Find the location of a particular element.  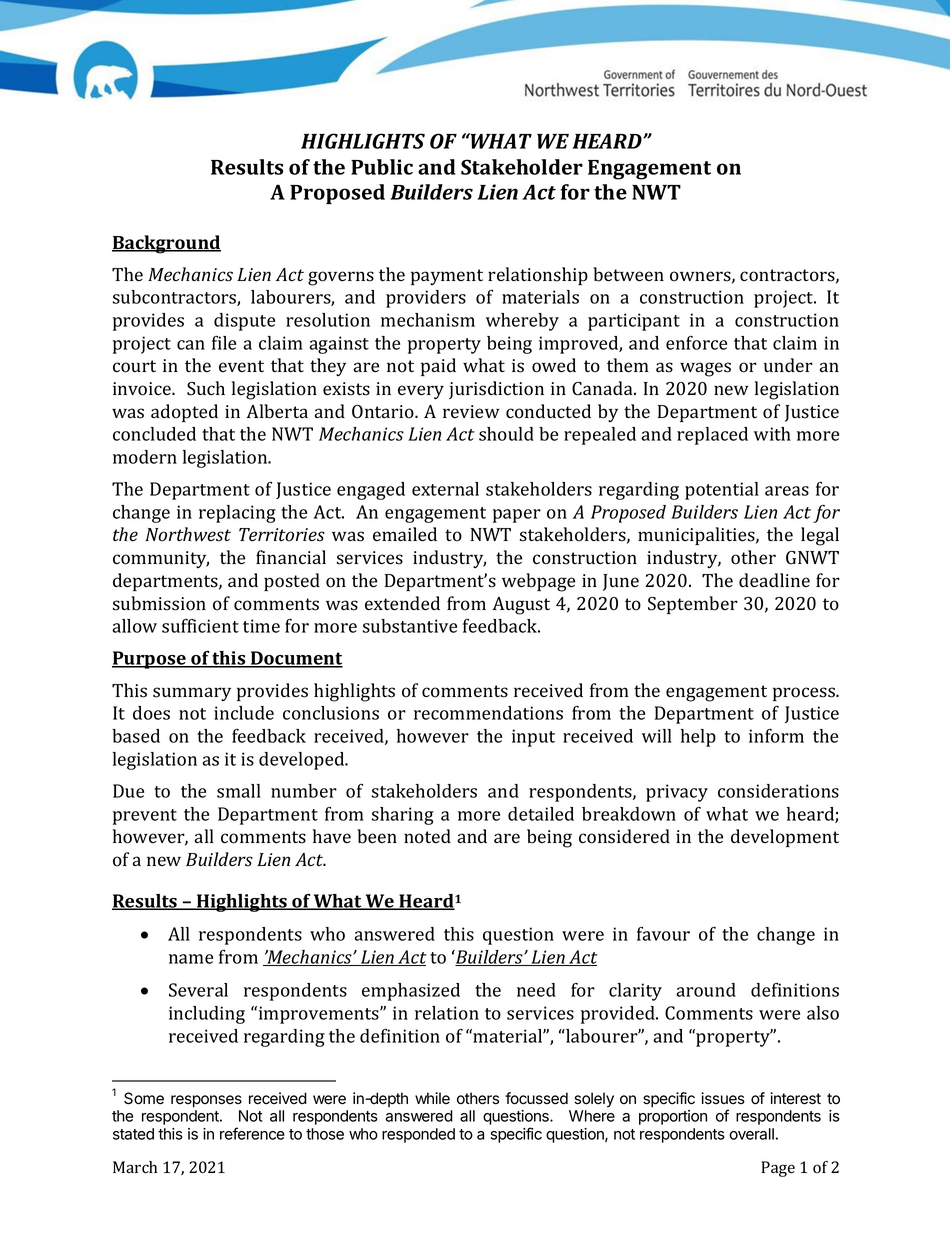

noted is located at coordinates (427, 836).
